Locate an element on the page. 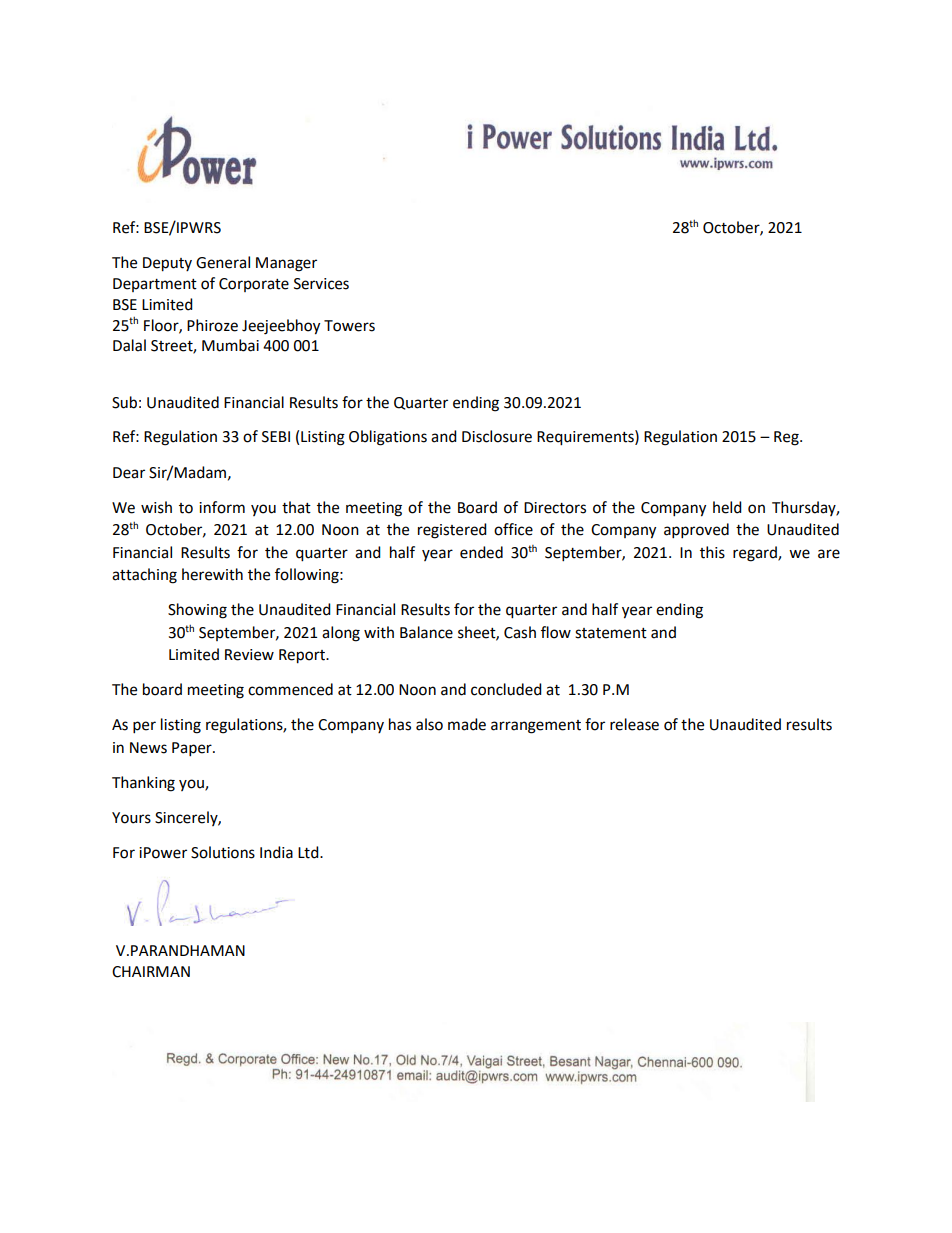 This page has width=952, height=1233. attaching is located at coordinates (144, 576).
